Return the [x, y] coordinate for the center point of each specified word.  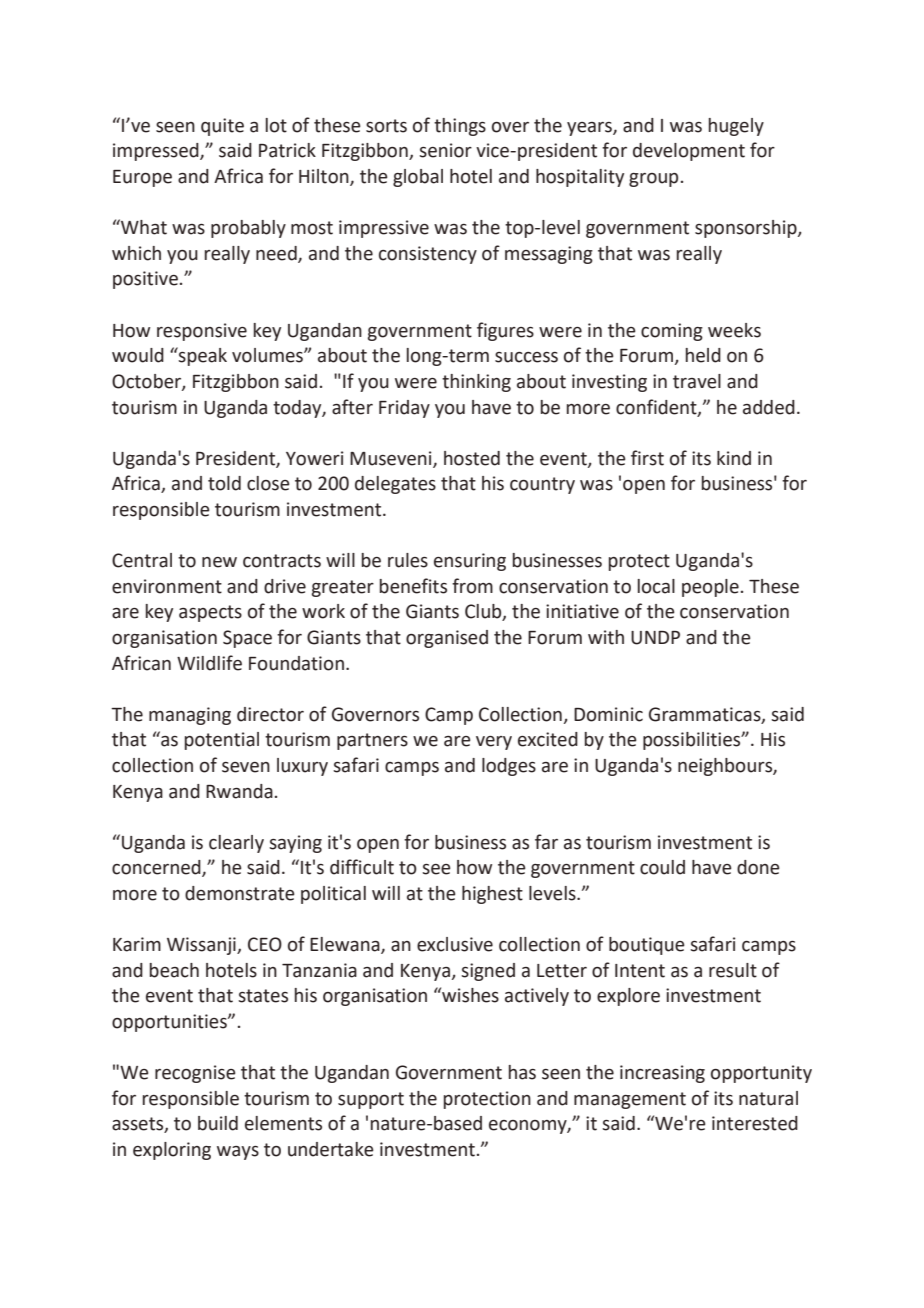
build [218, 1123]
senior [445, 150]
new [219, 562]
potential [222, 741]
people [710, 588]
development [689, 152]
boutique [647, 946]
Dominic [608, 714]
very [494, 743]
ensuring [470, 562]
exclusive [455, 944]
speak [202, 356]
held [703, 355]
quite [222, 127]
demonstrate [240, 893]
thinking [476, 383]
